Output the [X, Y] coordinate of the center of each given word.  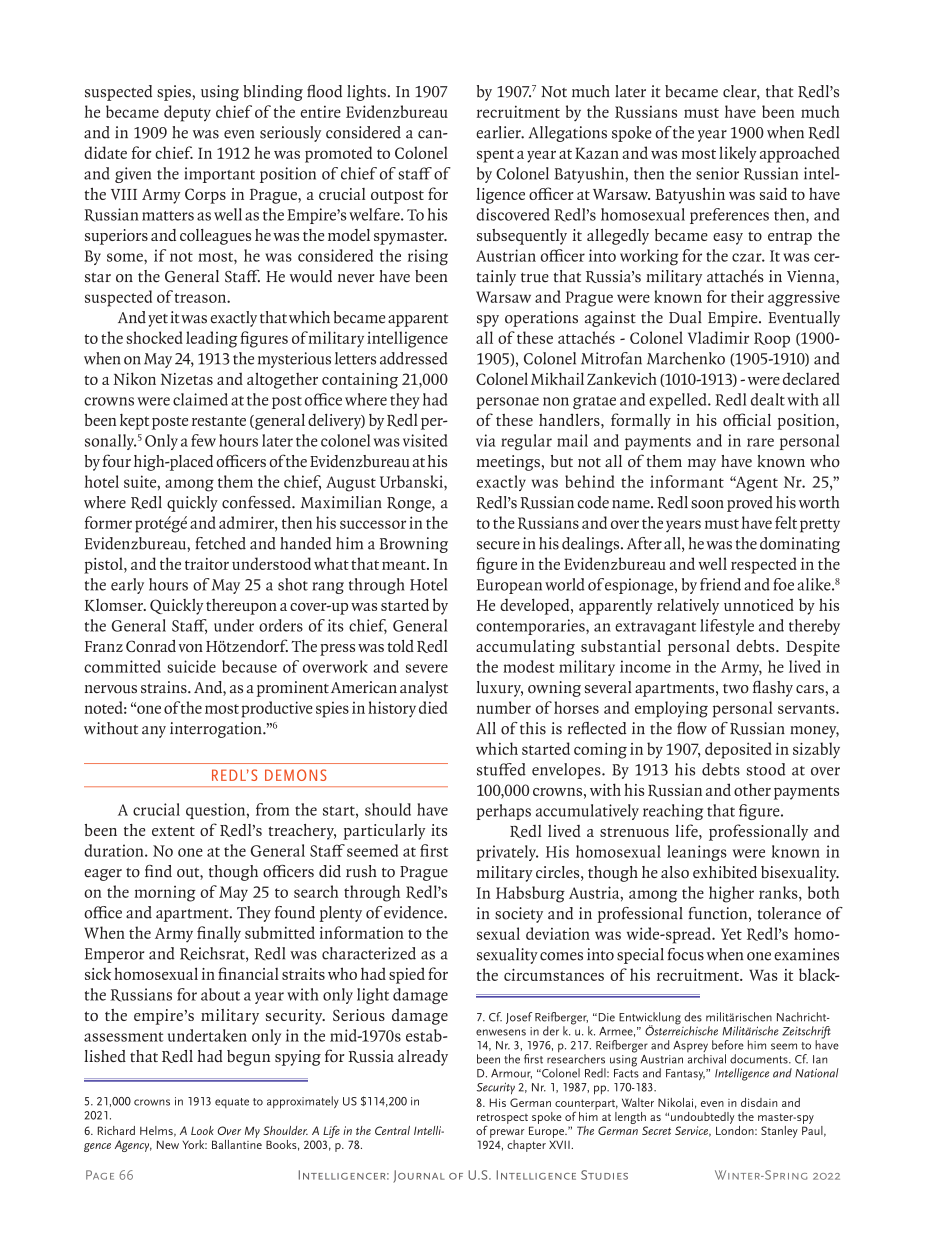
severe [427, 668]
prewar [507, 1133]
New [168, 1144]
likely [738, 154]
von [191, 648]
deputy [187, 113]
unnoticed [759, 605]
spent [495, 156]
